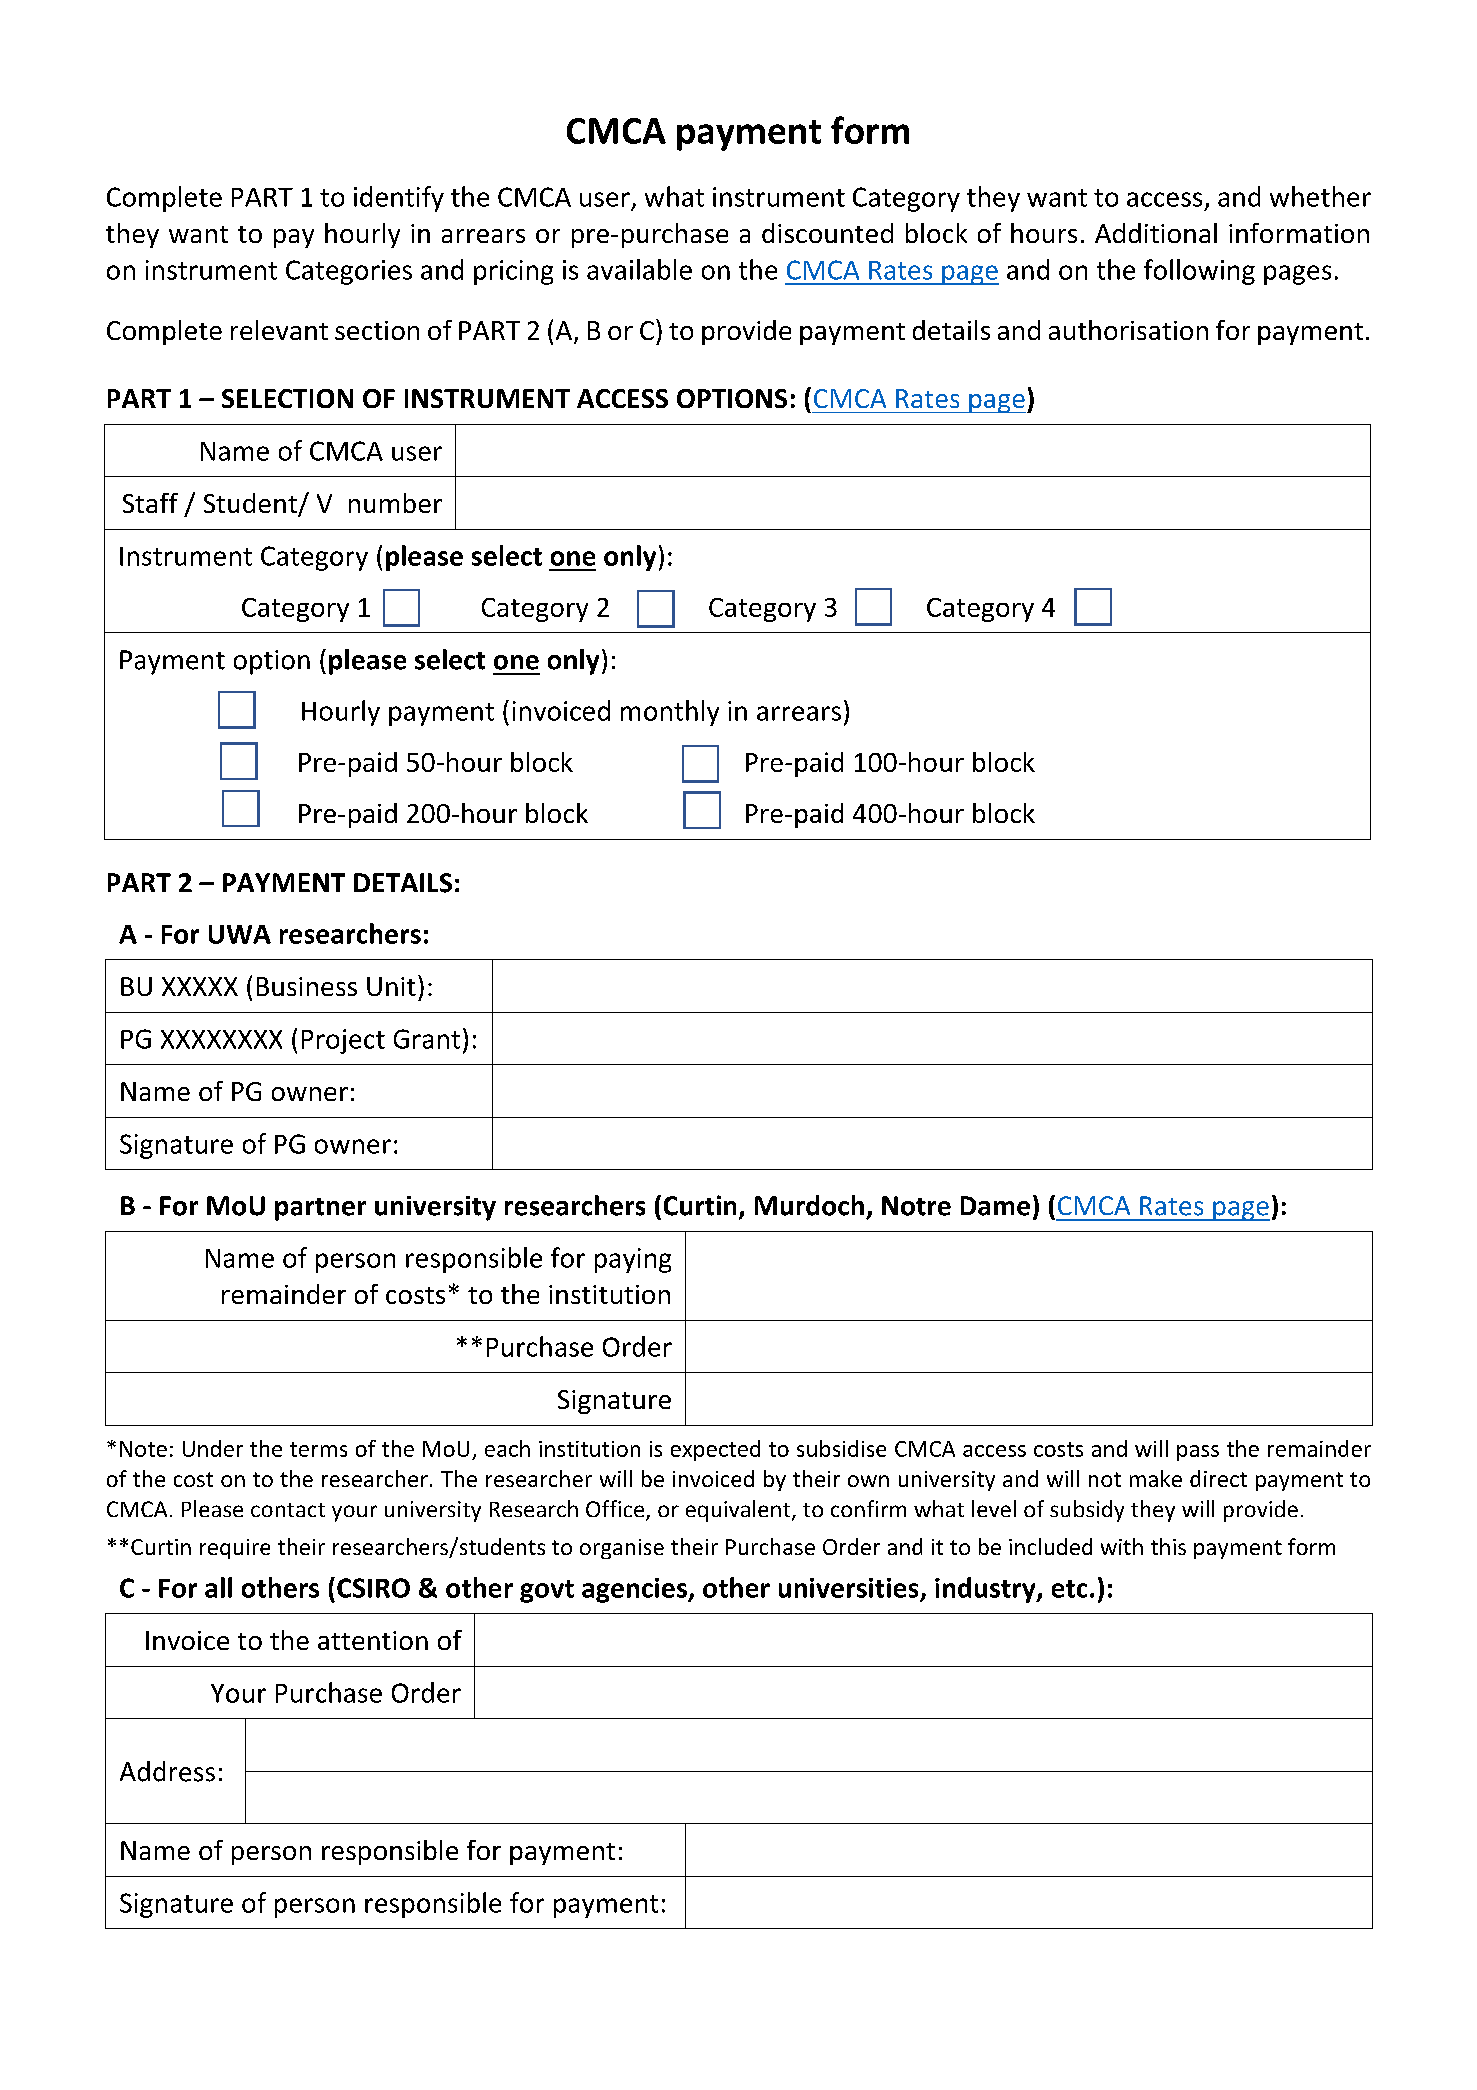  I want to click on discounted, so click(827, 233).
